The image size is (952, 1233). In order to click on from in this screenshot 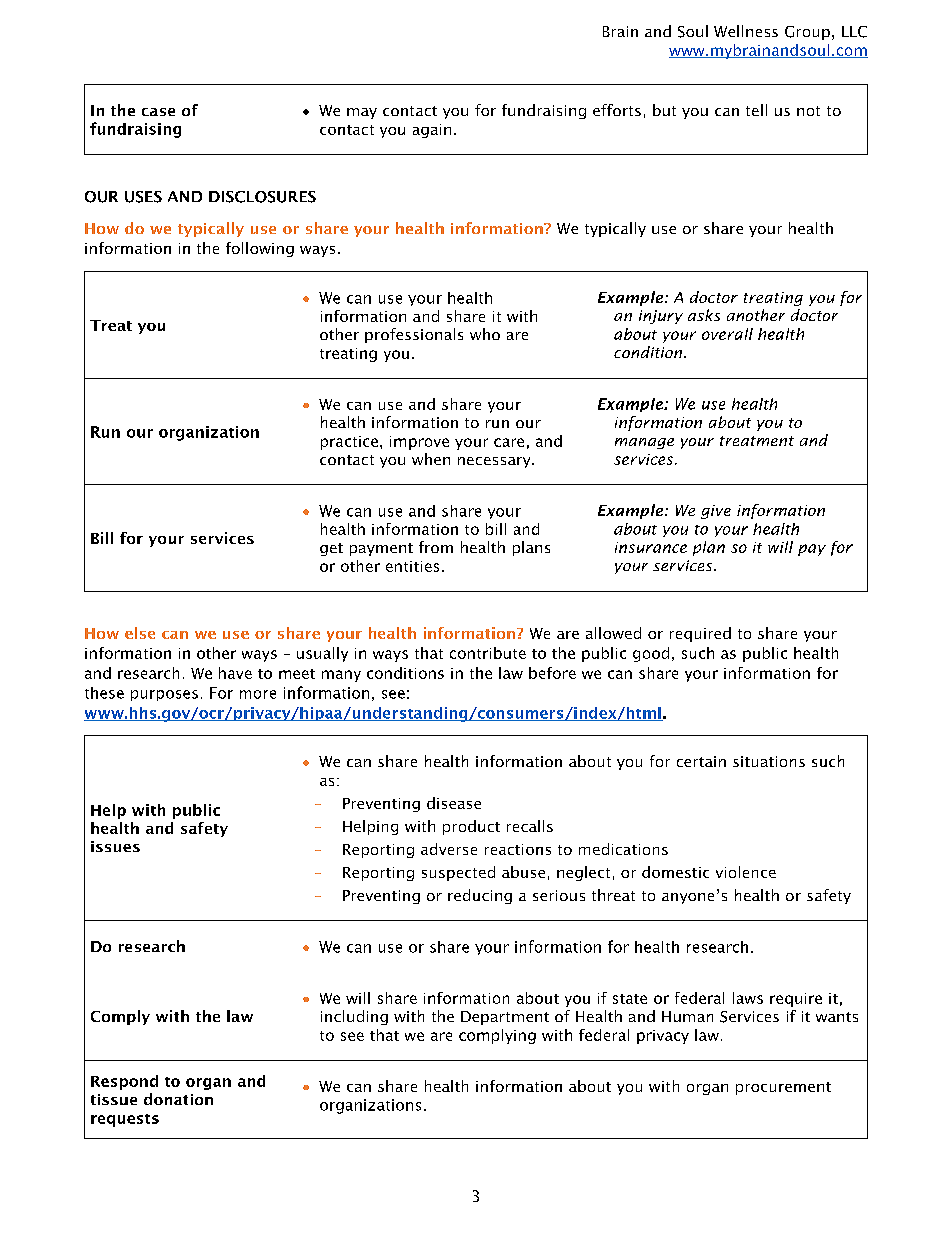, I will do `click(436, 547)`.
